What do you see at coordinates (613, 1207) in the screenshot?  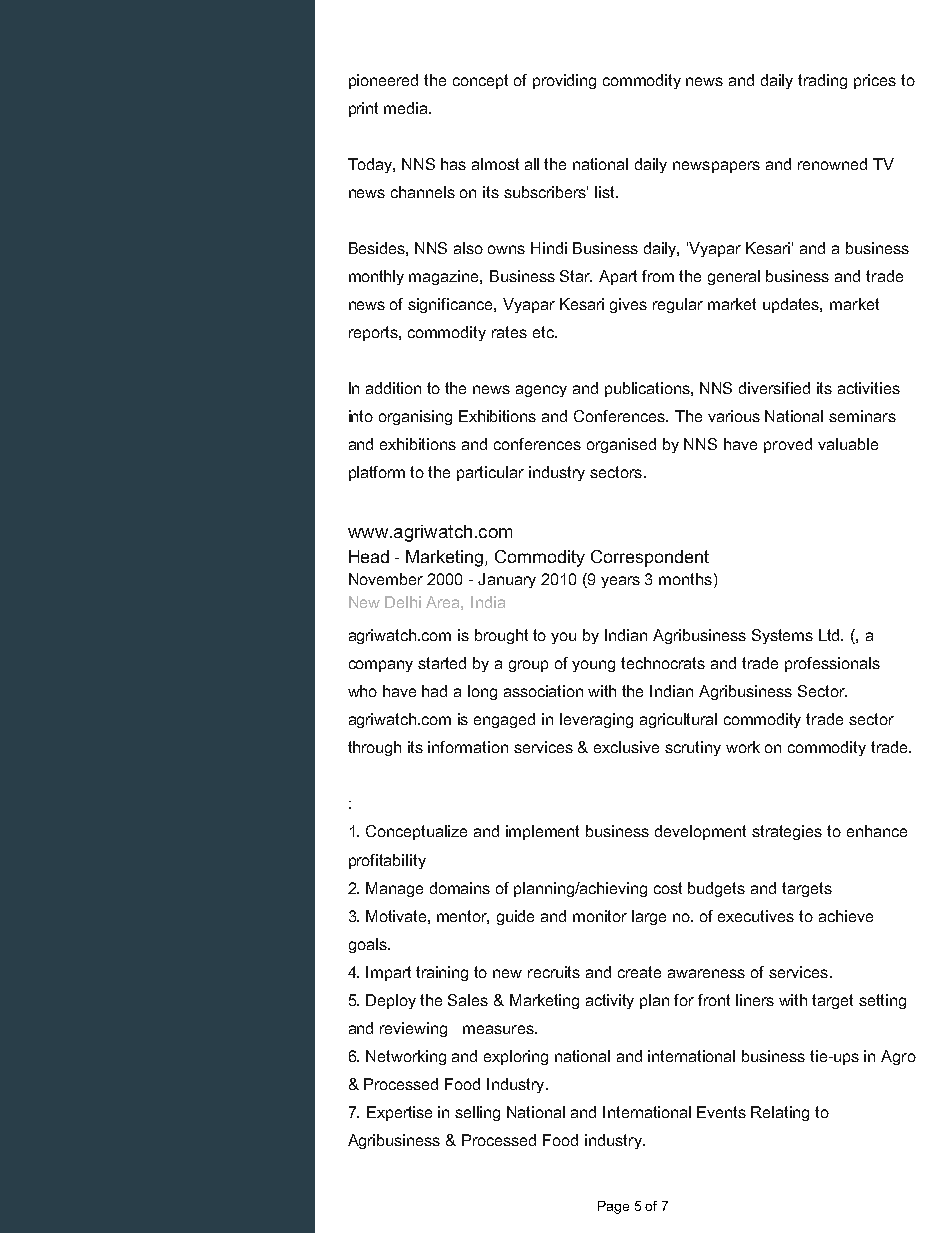 I see `Page` at bounding box center [613, 1207].
